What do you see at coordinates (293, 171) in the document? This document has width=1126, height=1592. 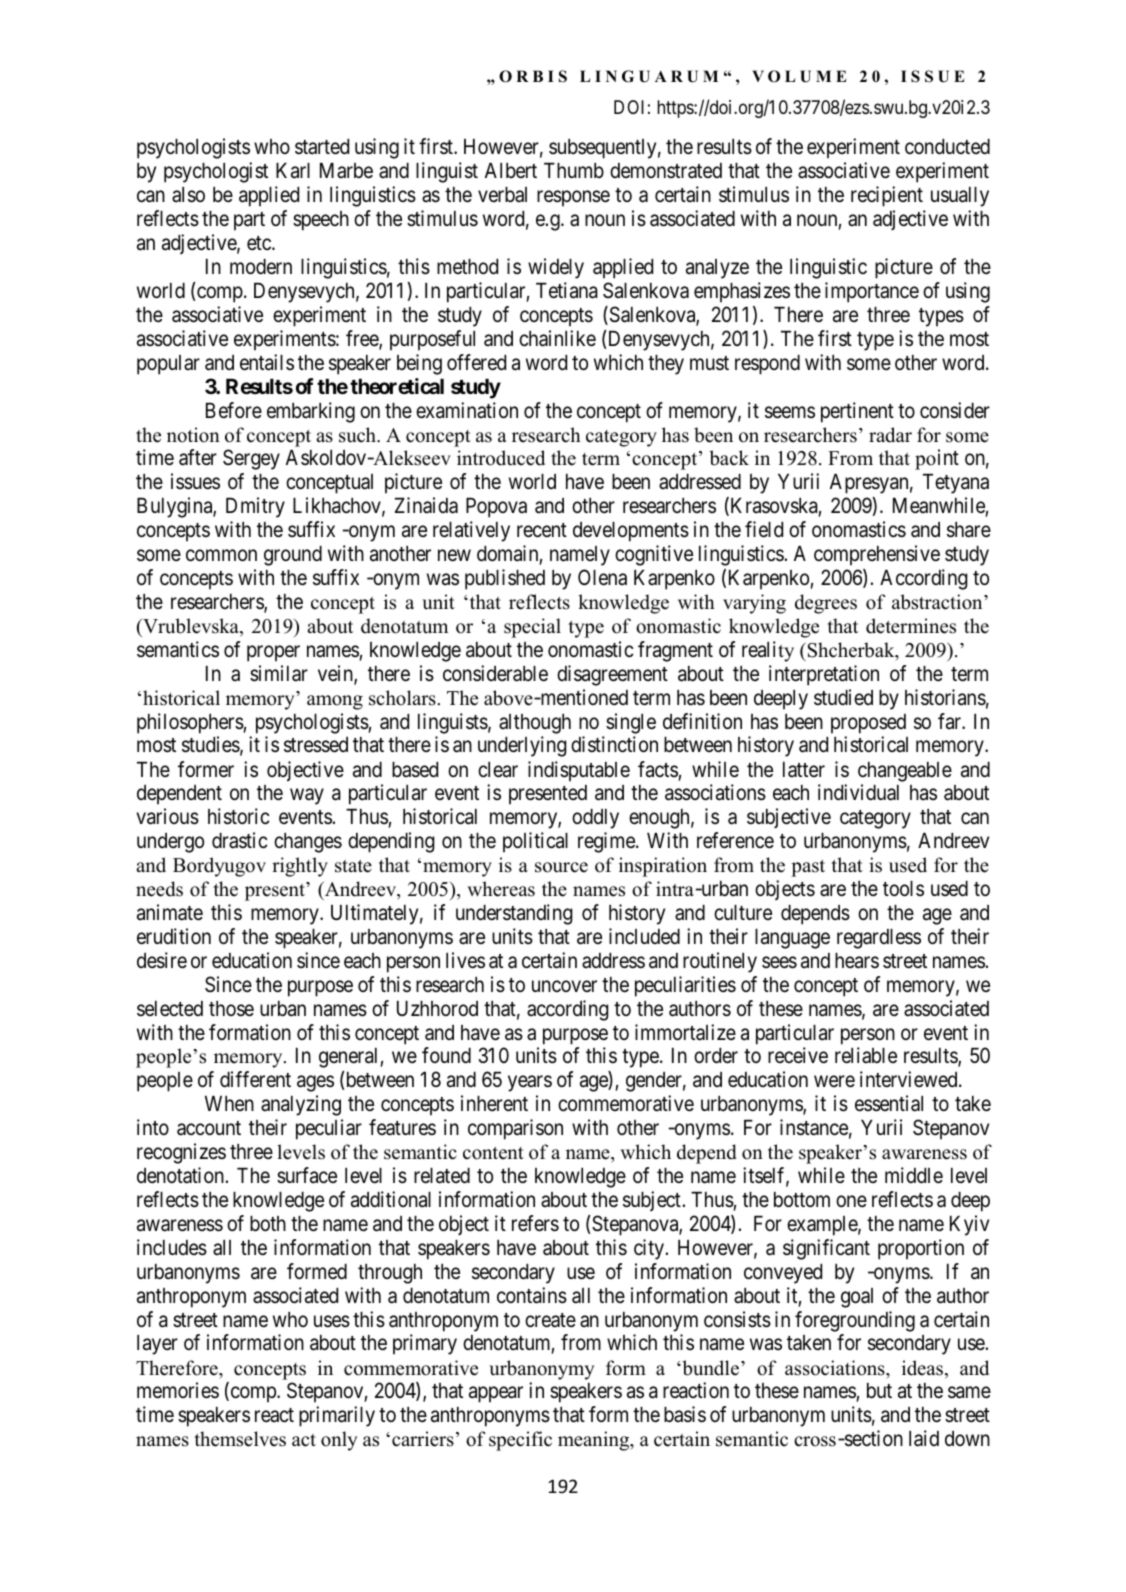 I see `Karl` at bounding box center [293, 171].
